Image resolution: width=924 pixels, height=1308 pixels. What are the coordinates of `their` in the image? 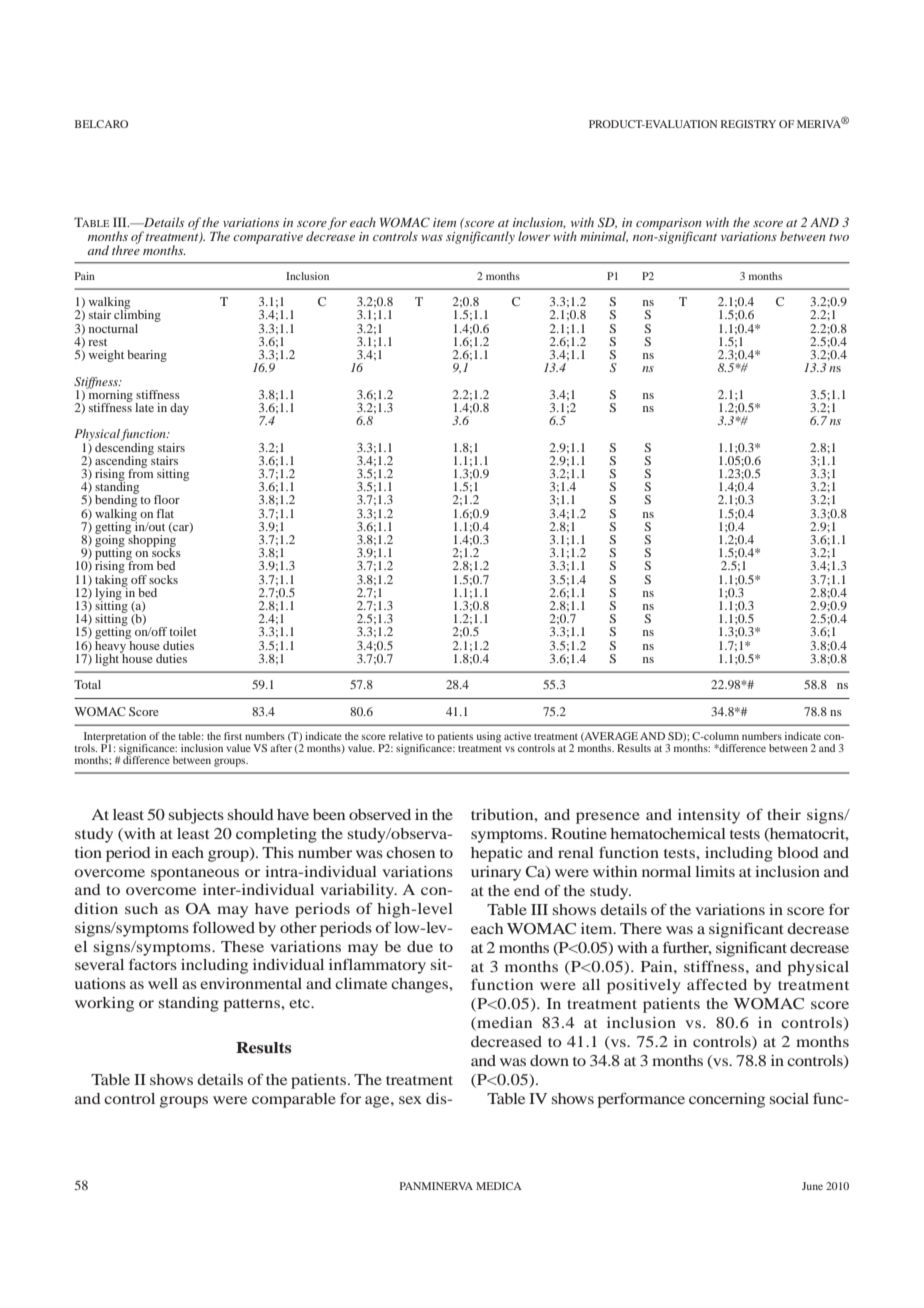 It's located at (784, 814).
